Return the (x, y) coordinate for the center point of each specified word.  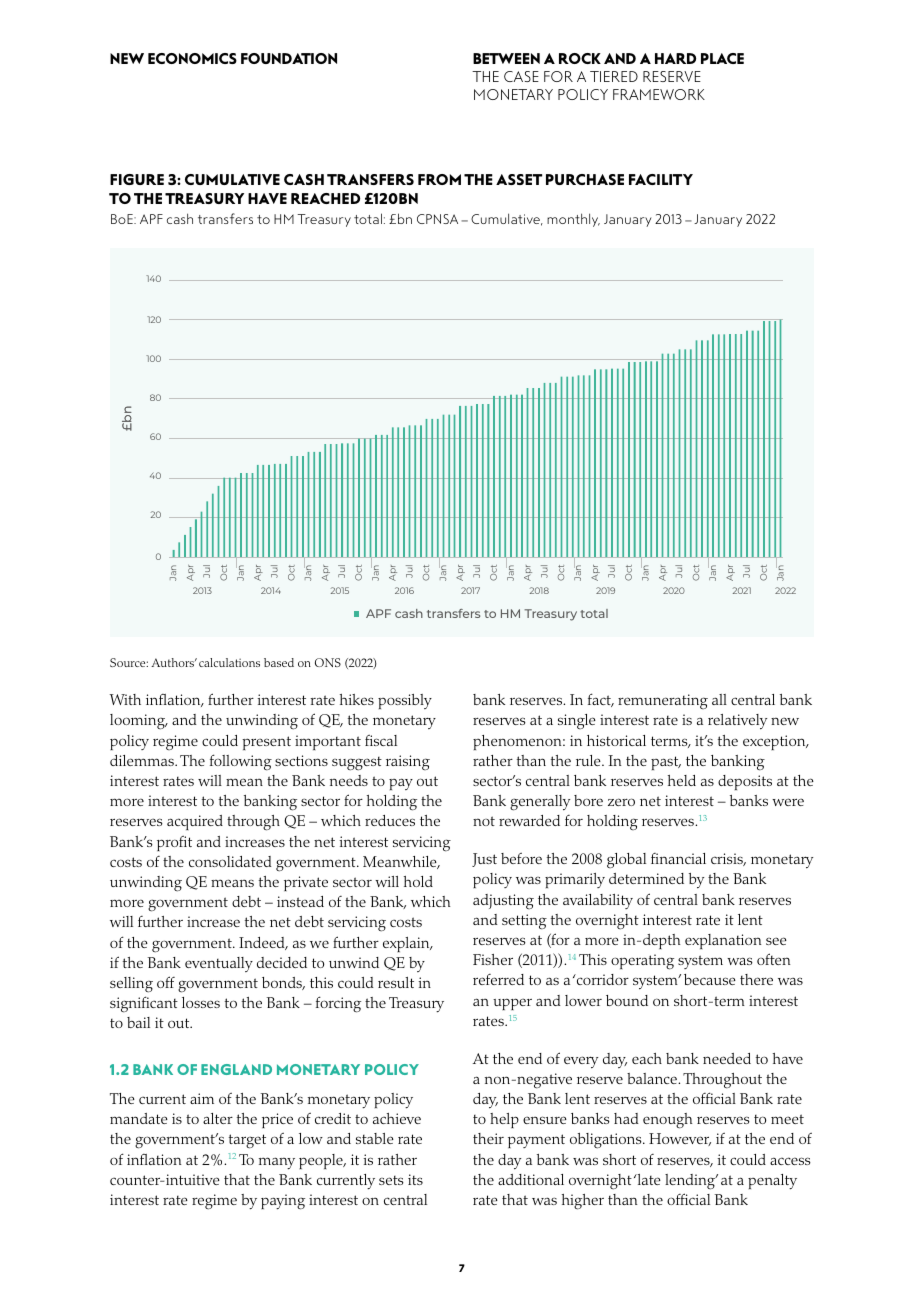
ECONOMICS (192, 58)
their (488, 1138)
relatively (737, 722)
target (247, 1141)
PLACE (722, 58)
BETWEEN (506, 58)
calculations (229, 662)
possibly (405, 701)
